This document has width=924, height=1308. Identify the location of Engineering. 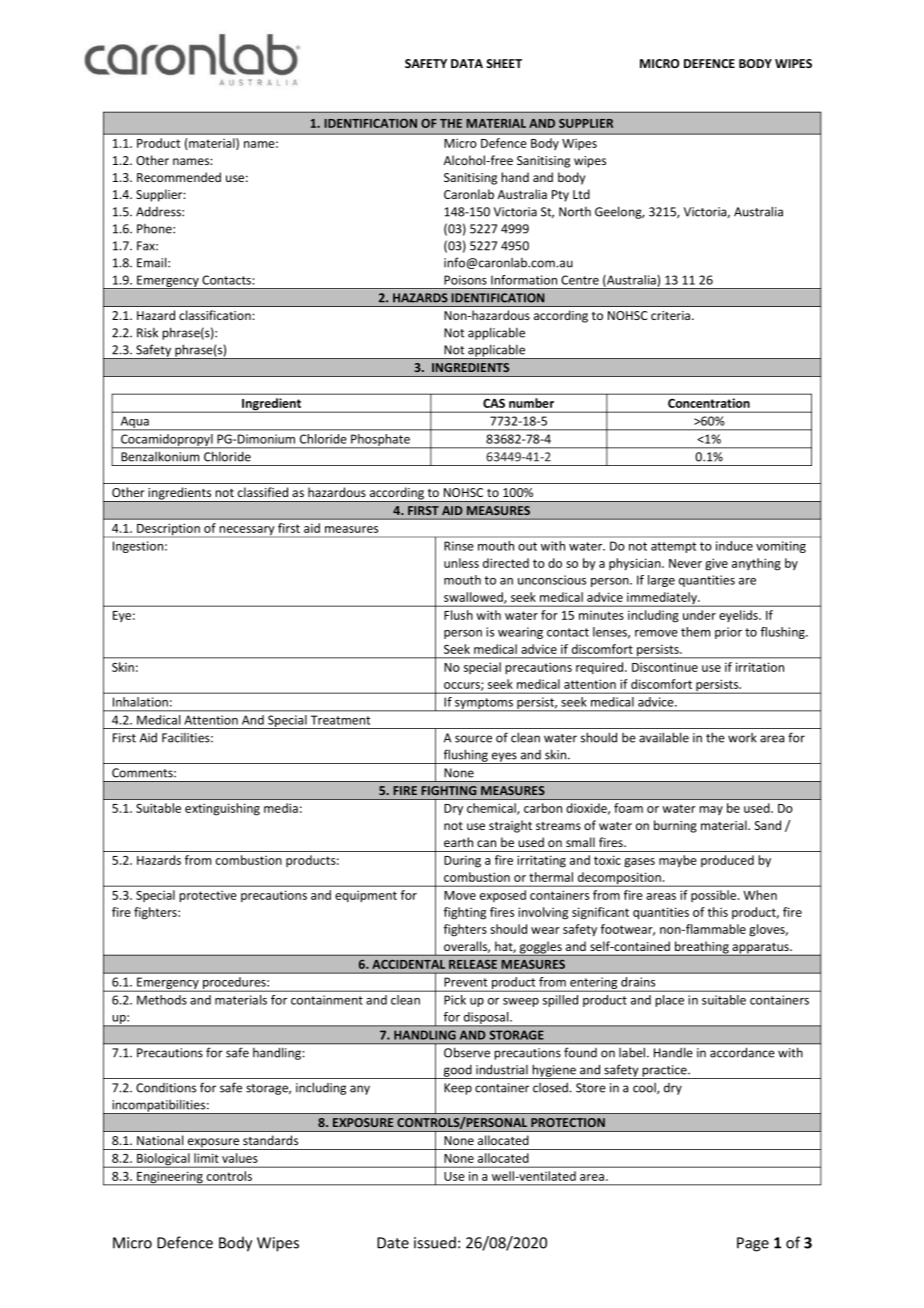
(170, 1178).
